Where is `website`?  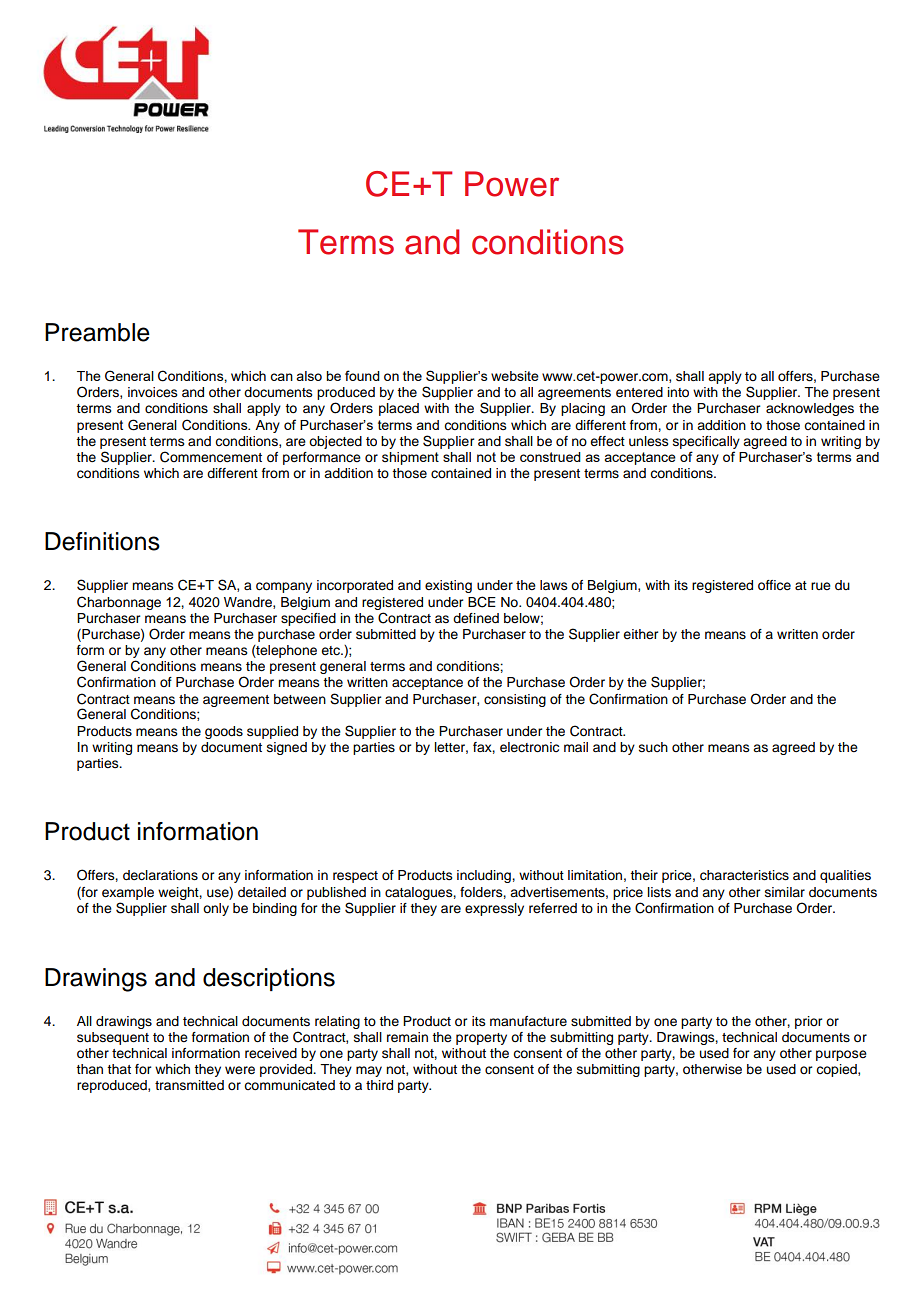
website is located at coordinates (515, 376).
